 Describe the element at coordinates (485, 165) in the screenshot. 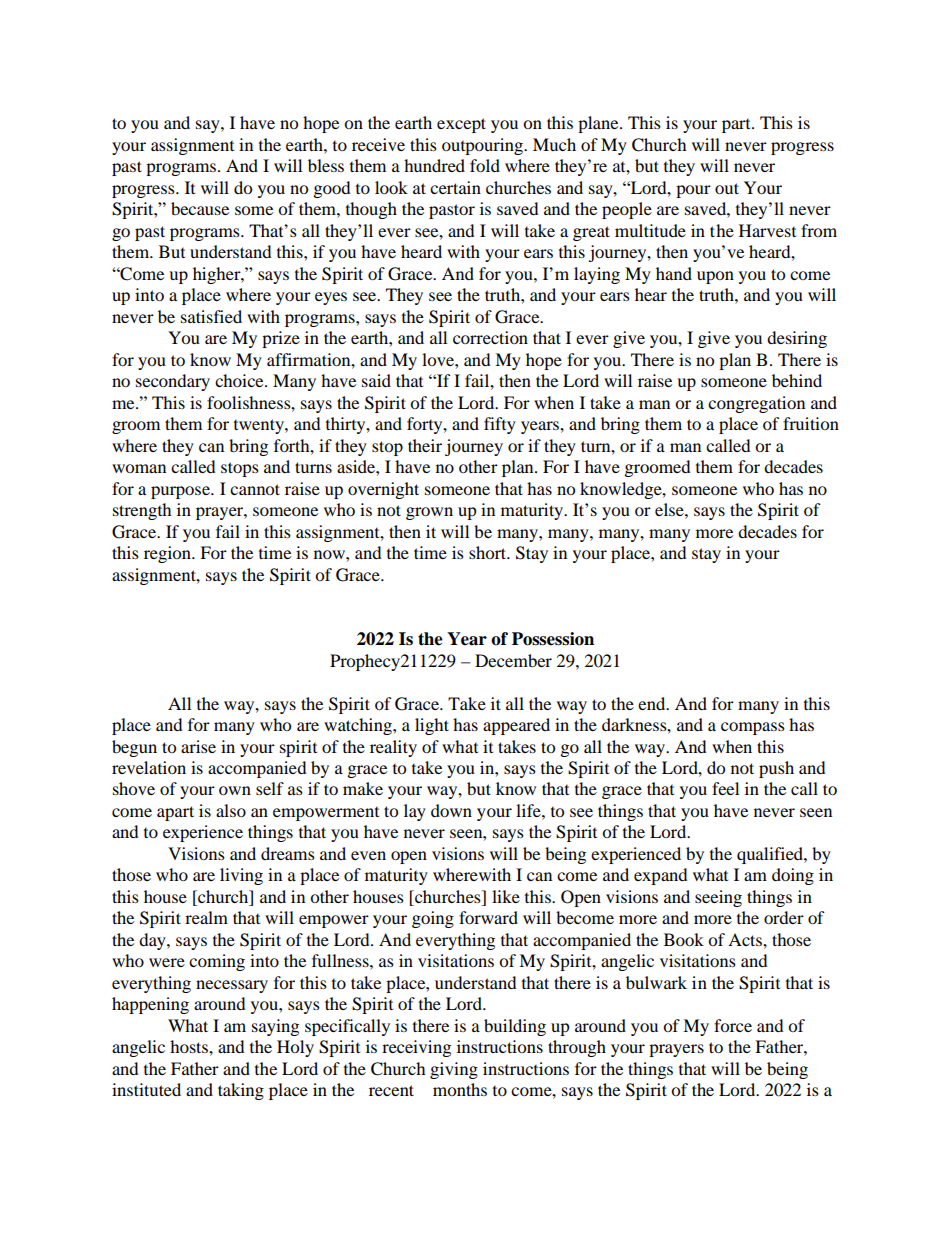

I see `fold` at that location.
